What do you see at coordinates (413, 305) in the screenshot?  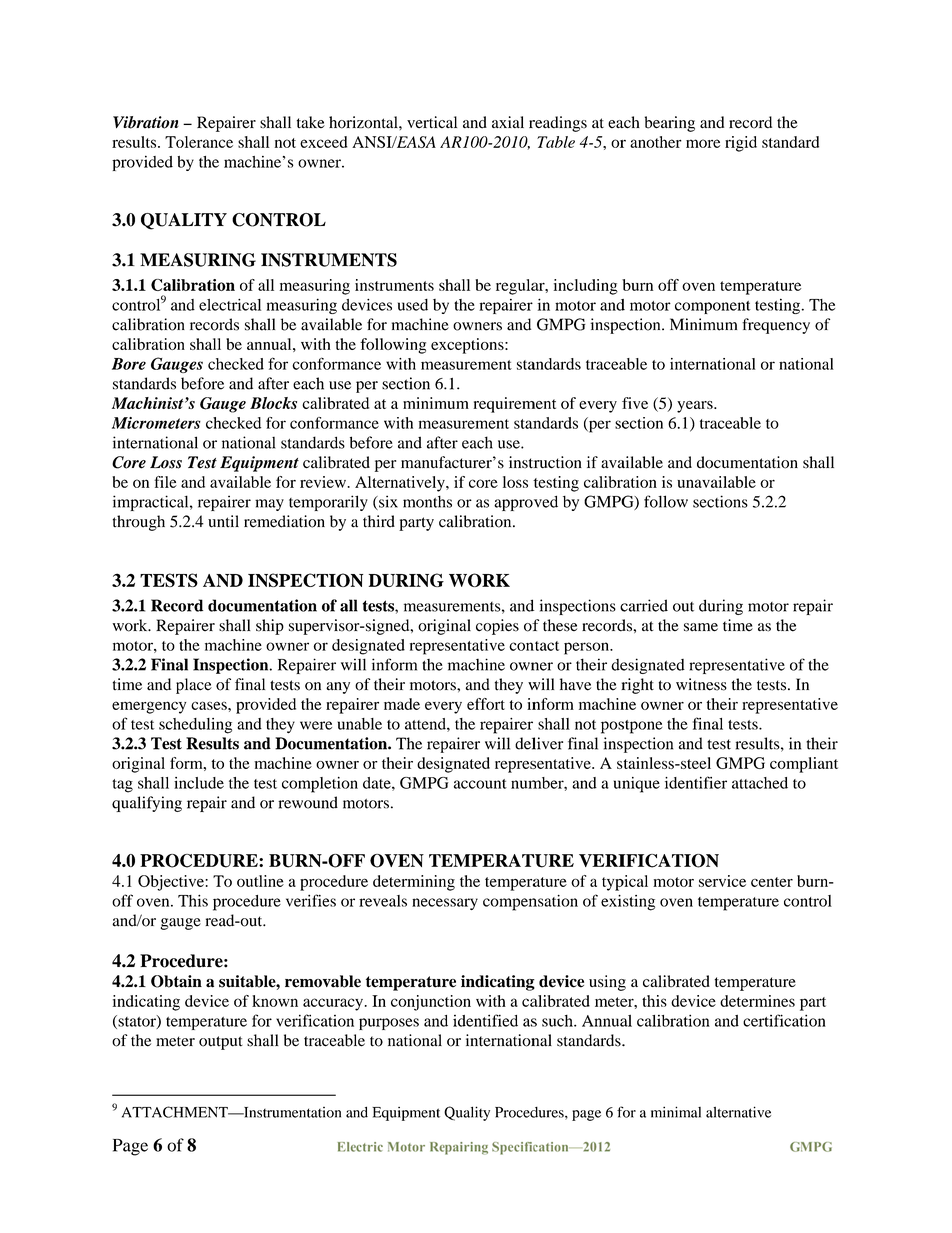 I see `used` at bounding box center [413, 305].
